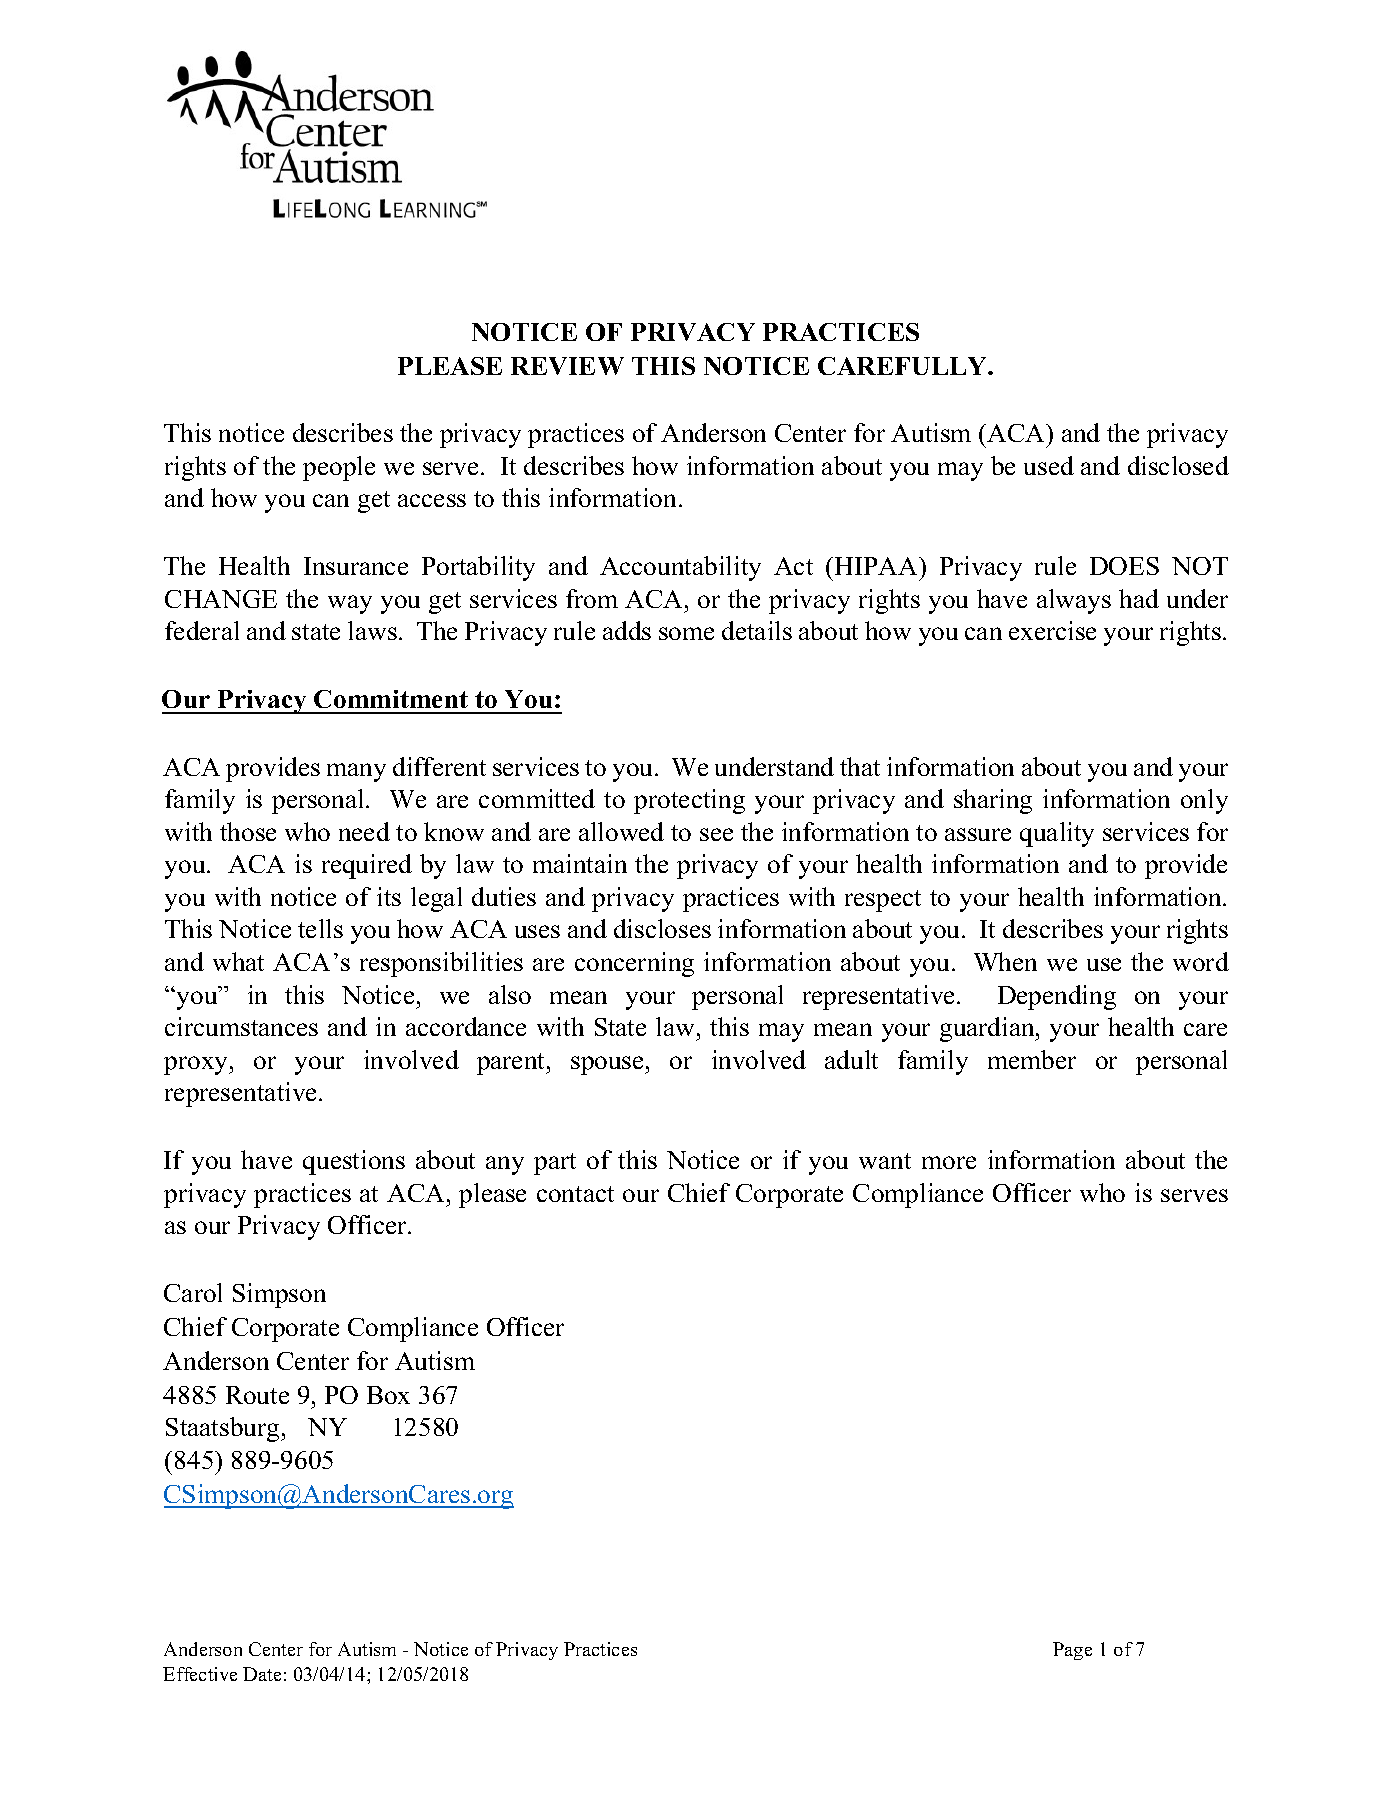 This screenshot has width=1392, height=1801. I want to click on contact, so click(575, 1194).
